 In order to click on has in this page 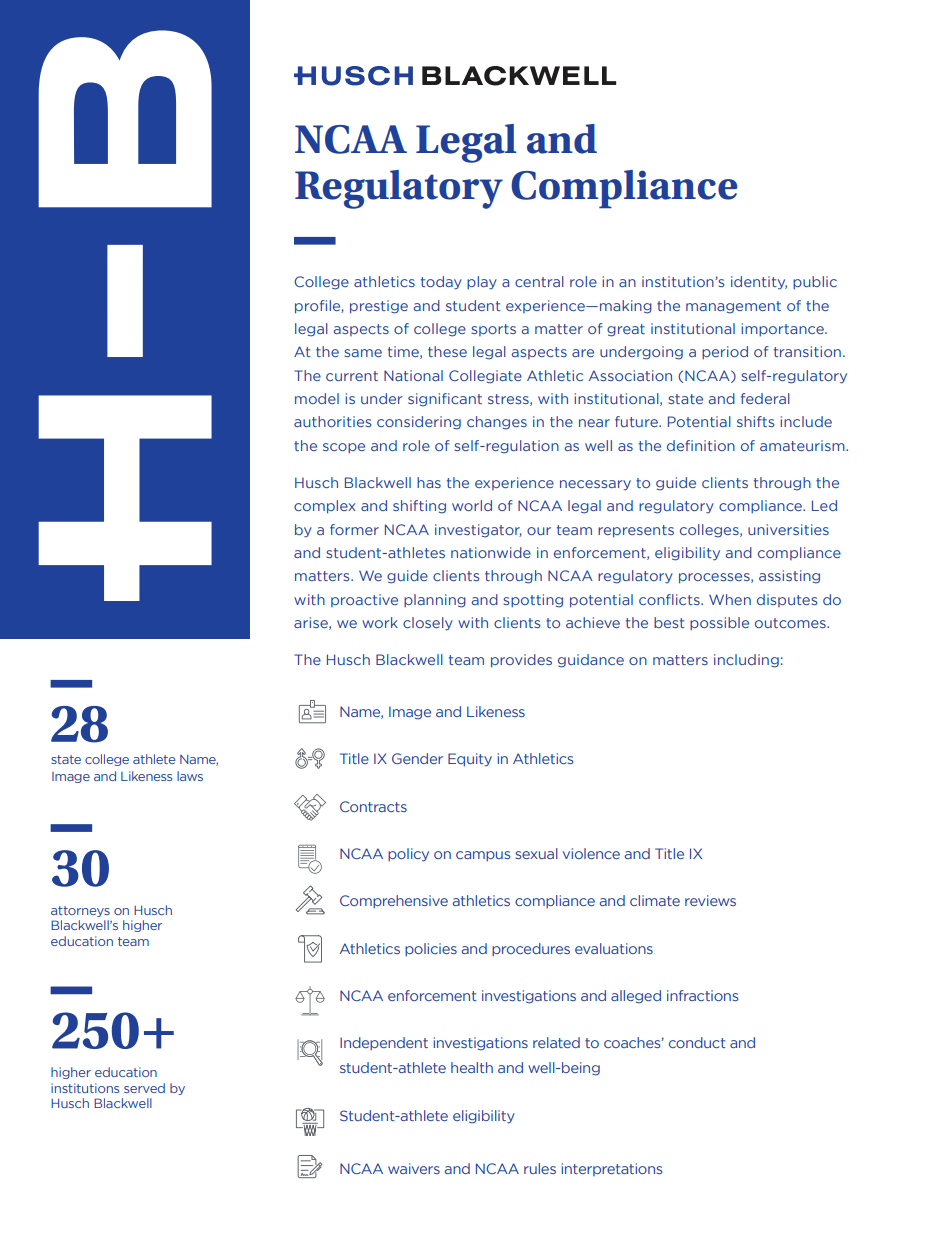, I will do `click(429, 482)`.
